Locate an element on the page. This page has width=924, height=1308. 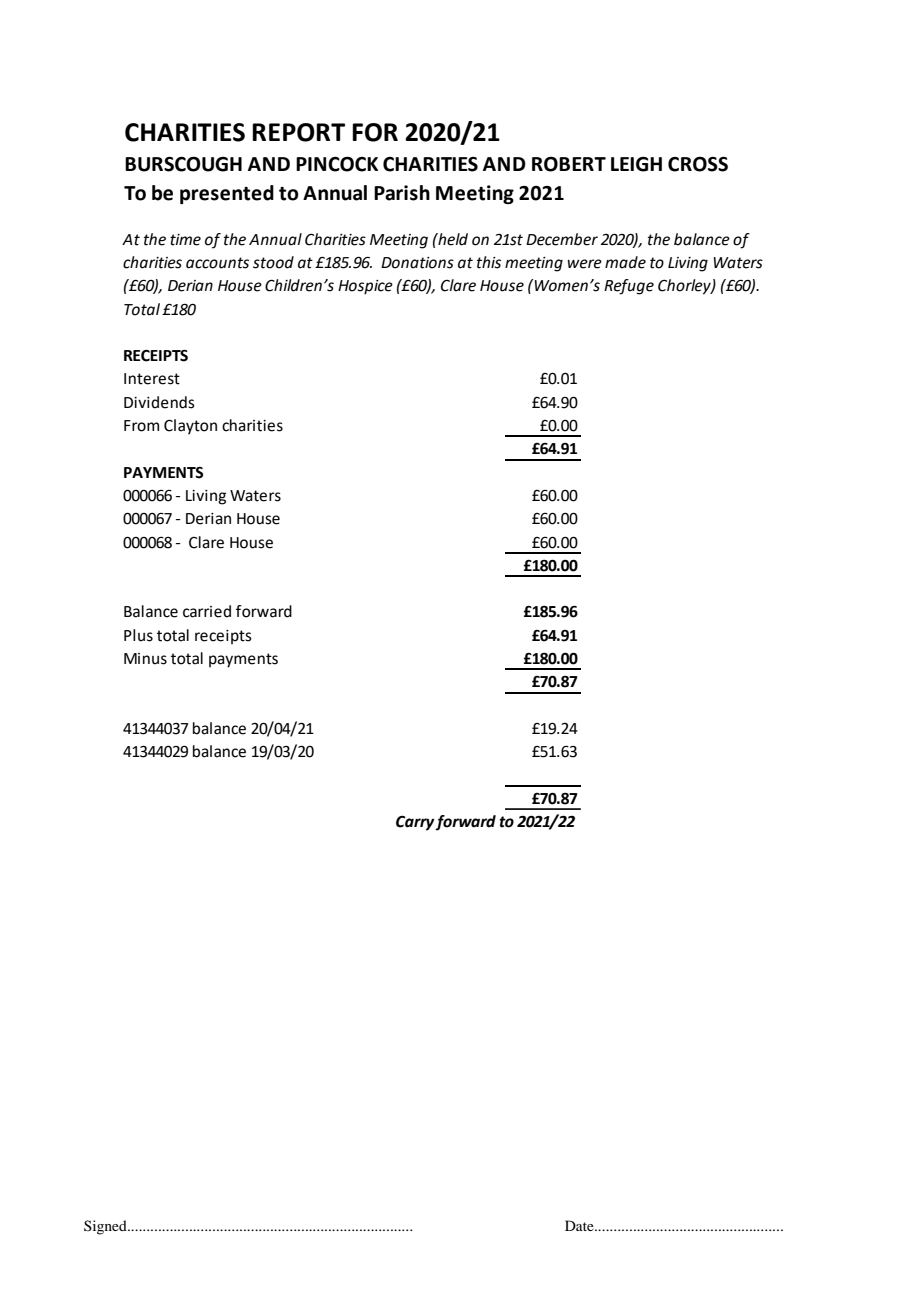
Refuge is located at coordinates (629, 287).
